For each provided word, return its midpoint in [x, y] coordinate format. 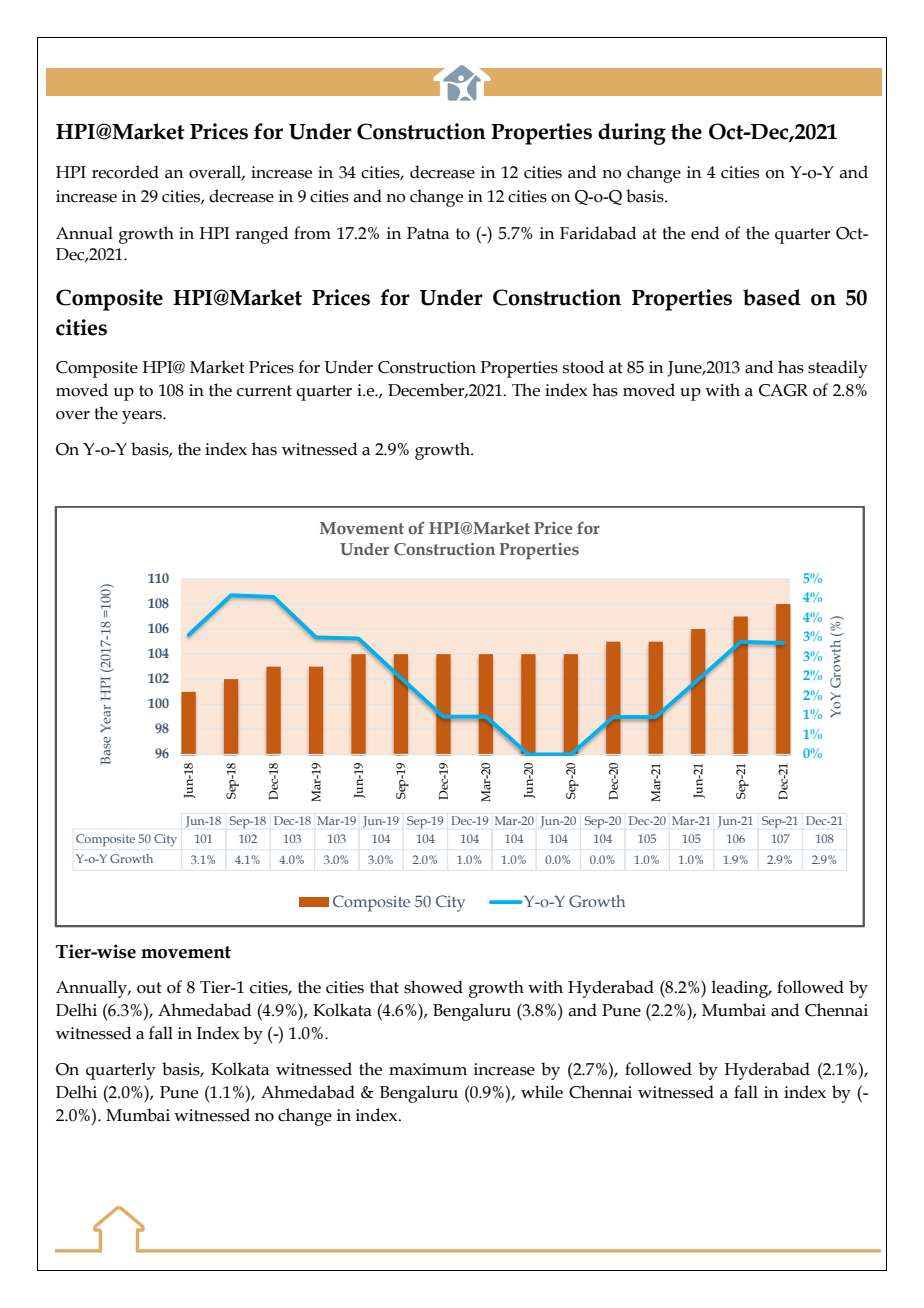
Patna [428, 233]
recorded [125, 172]
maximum [428, 1069]
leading [741, 989]
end [705, 233]
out [149, 988]
